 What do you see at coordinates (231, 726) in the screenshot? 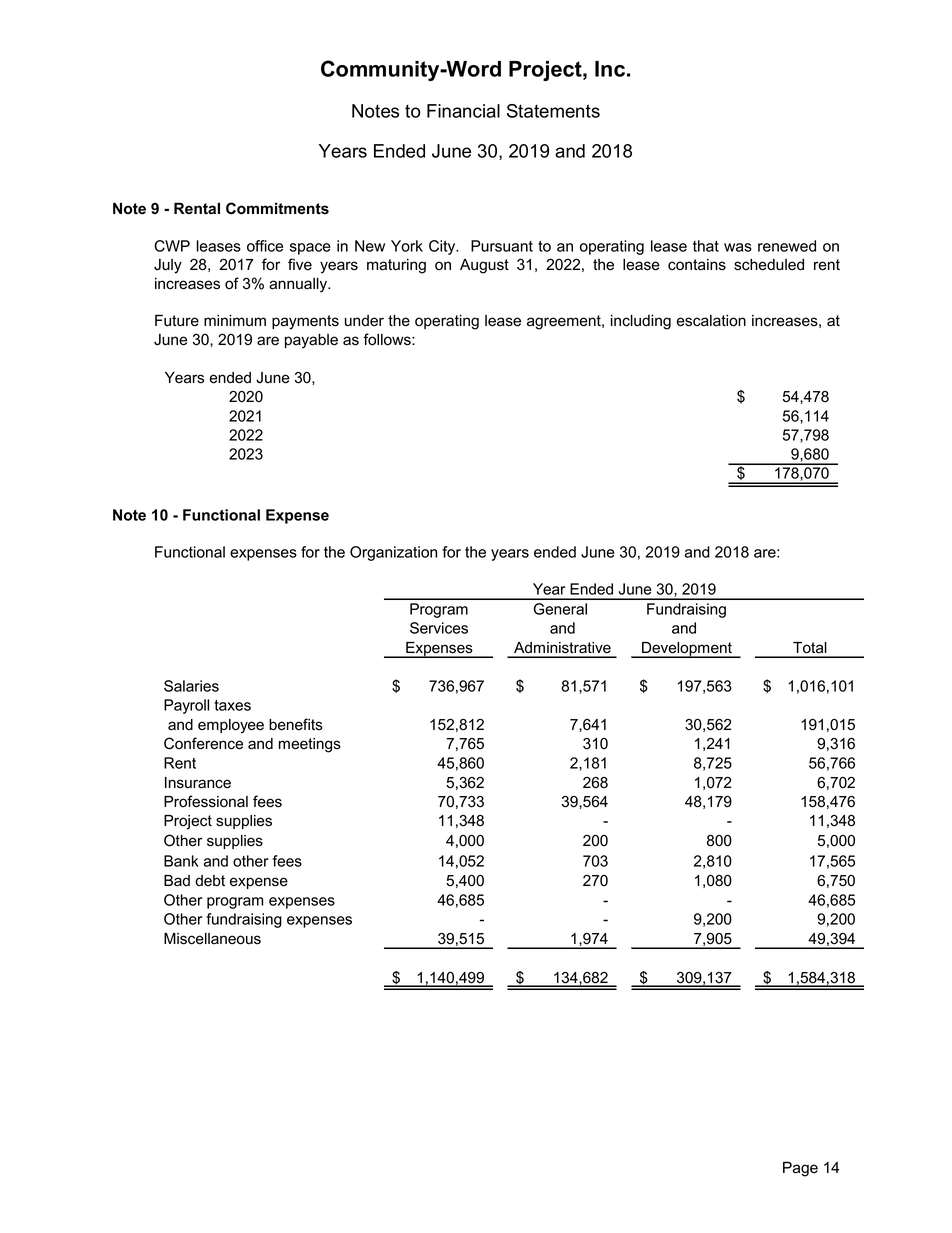
I see `employee` at bounding box center [231, 726].
